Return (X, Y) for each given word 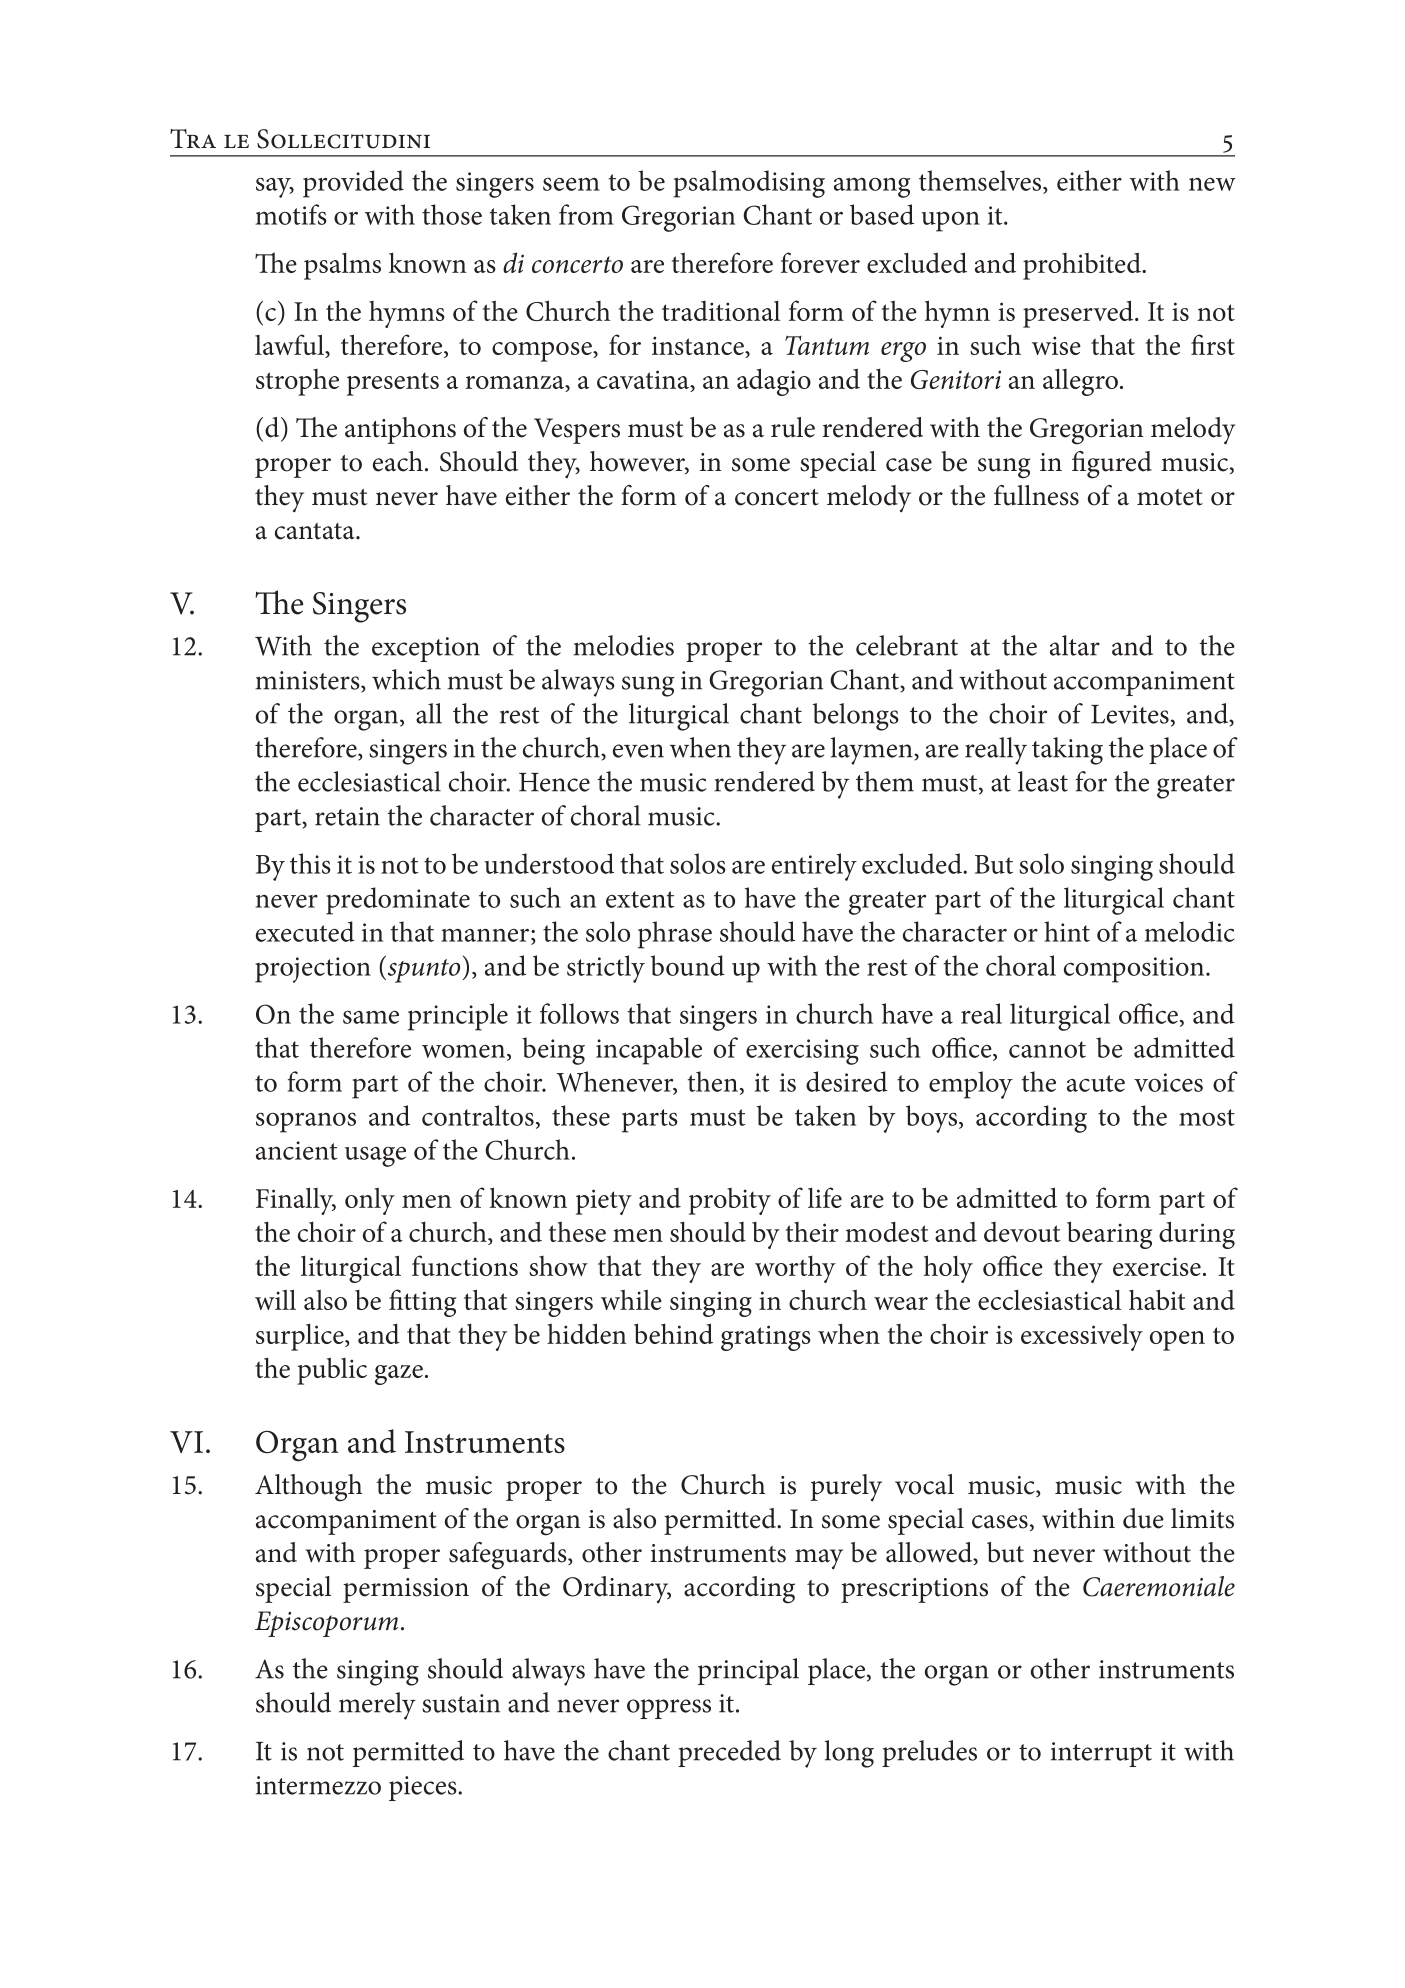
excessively (1082, 1337)
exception (426, 649)
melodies (623, 645)
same (371, 1017)
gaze (399, 1375)
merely (377, 1706)
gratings (766, 1338)
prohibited (1083, 266)
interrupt (1101, 1754)
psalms (342, 266)
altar (1075, 645)
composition (1135, 970)
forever (820, 262)
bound (688, 965)
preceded (729, 1753)
